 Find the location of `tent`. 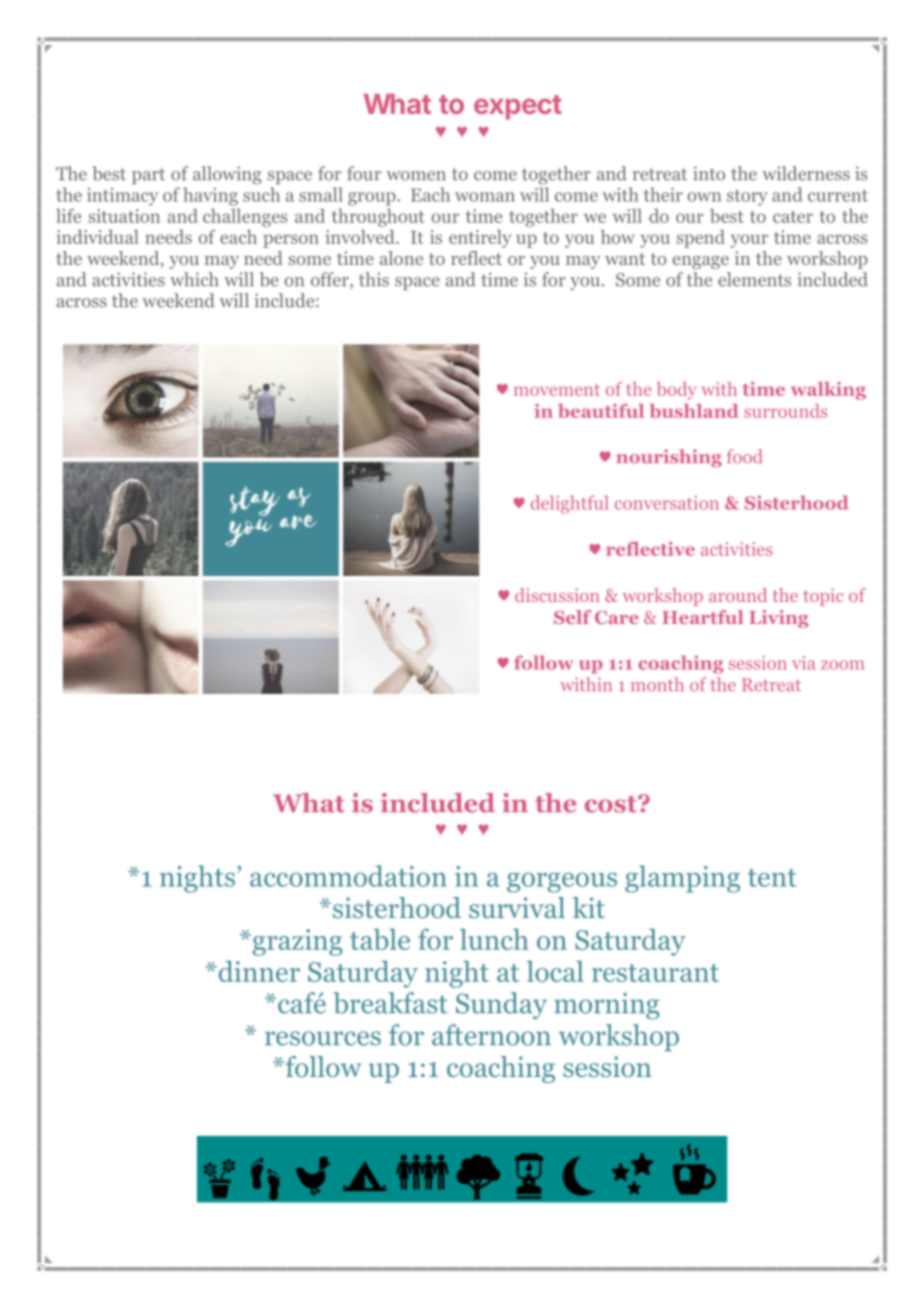

tent is located at coordinates (772, 878).
